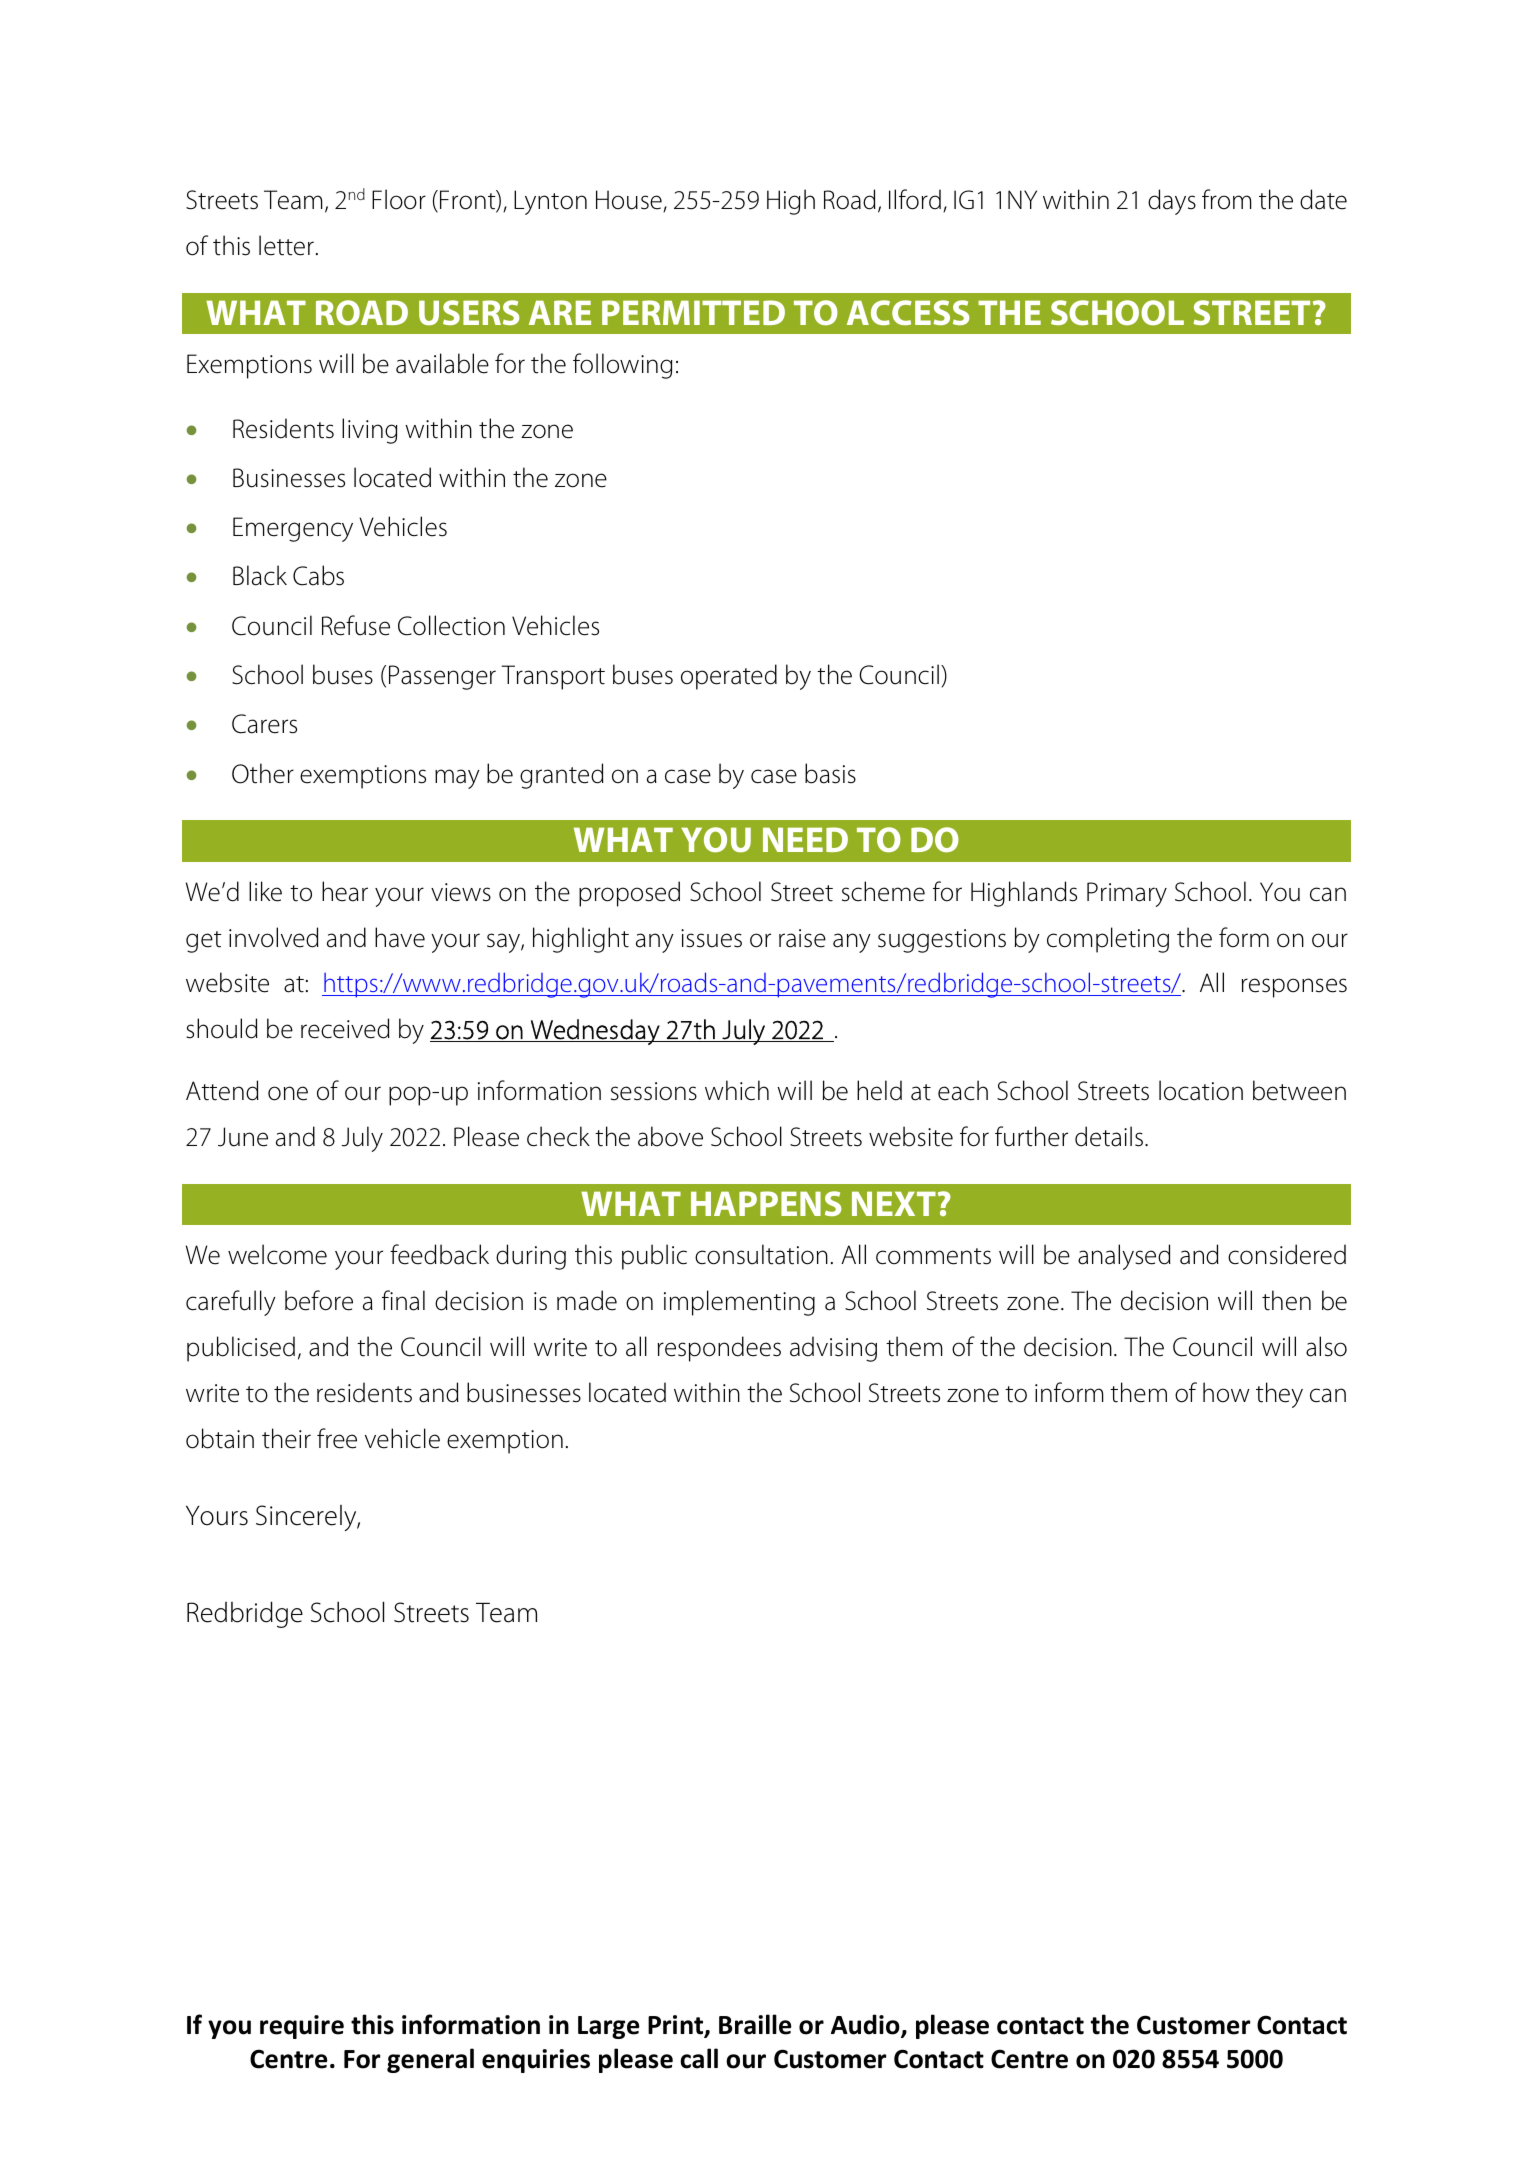 Image resolution: width=1533 pixels, height=2168 pixels. Describe the element at coordinates (755, 2024) in the screenshot. I see `Braille` at that location.
